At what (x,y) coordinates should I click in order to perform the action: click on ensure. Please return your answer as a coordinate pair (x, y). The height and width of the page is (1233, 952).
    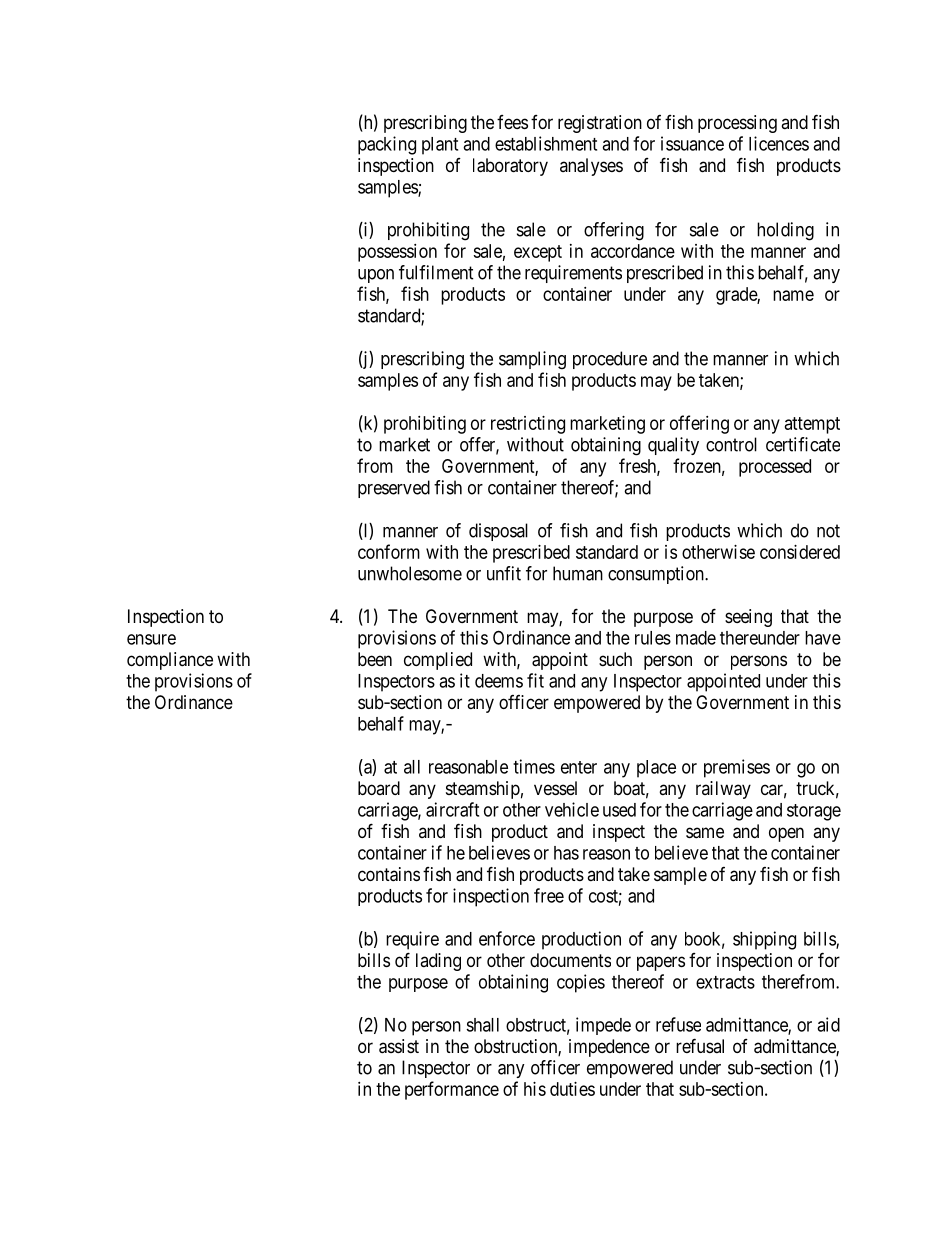
    Looking at the image, I should click on (151, 639).
